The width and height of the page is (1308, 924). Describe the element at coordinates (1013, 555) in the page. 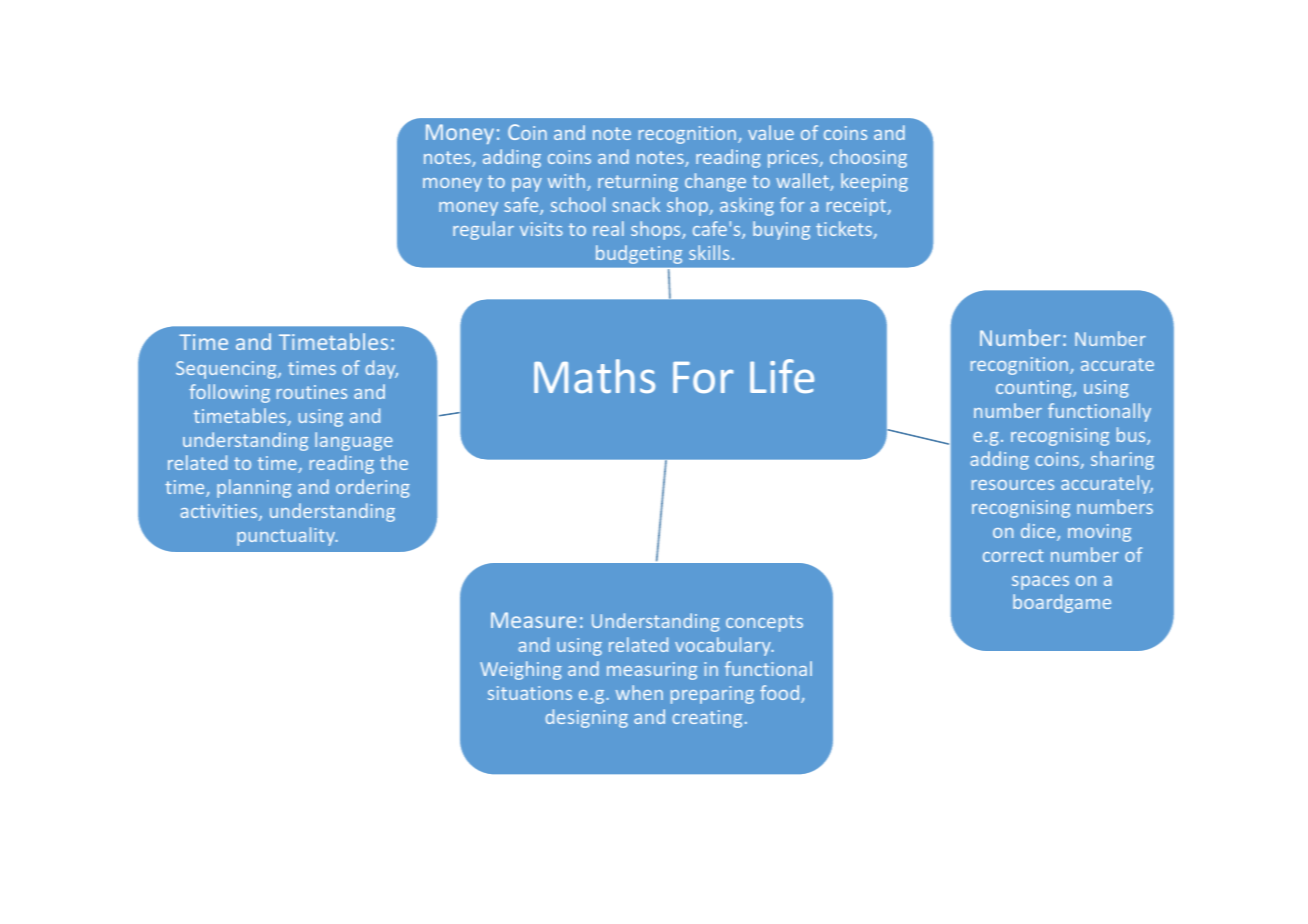

I see `correct` at that location.
